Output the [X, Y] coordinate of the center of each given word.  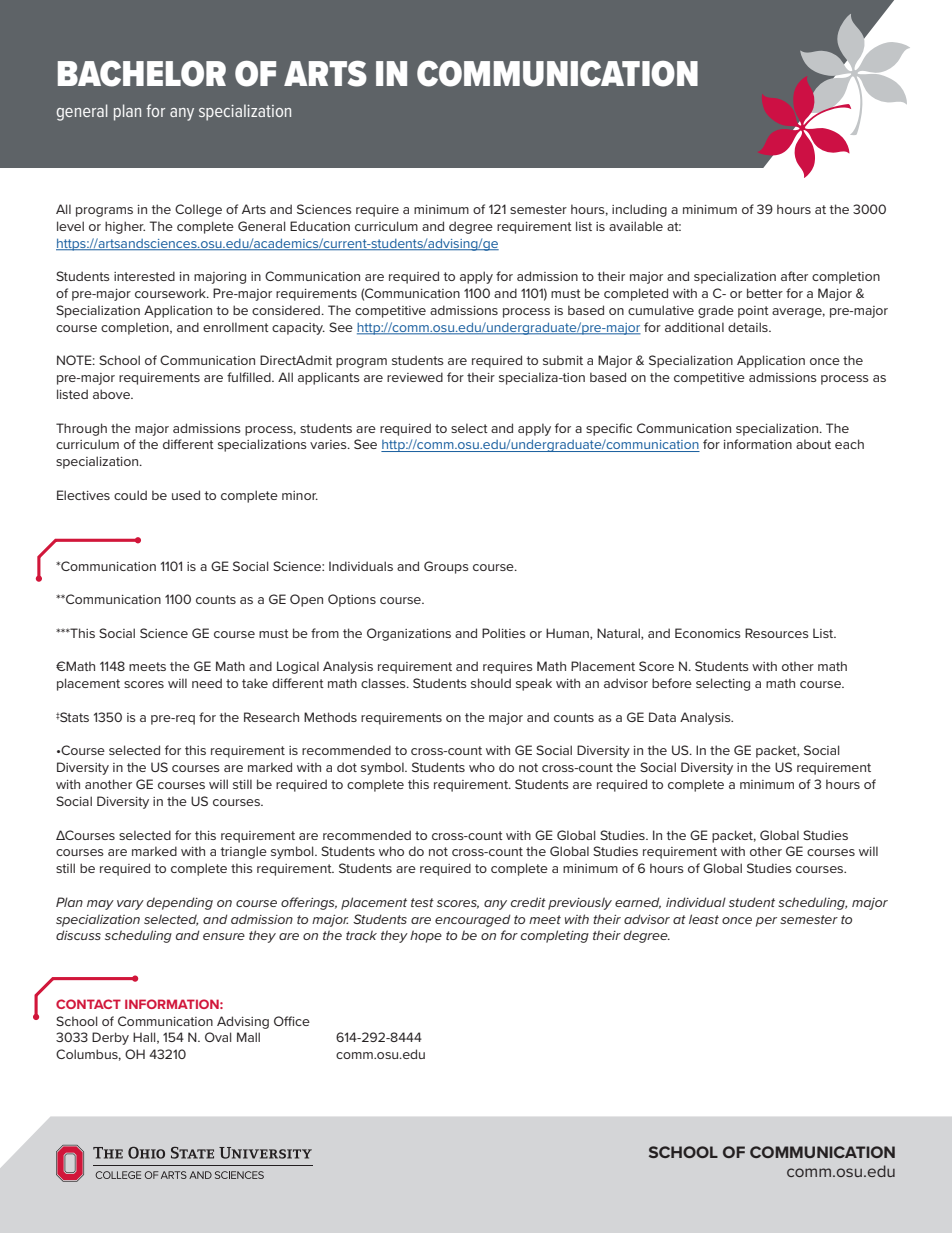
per [766, 922]
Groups [446, 567]
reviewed [415, 377]
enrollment [236, 327]
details [749, 327]
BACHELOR [142, 73]
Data [662, 717]
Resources [777, 633]
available [636, 226]
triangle [243, 852]
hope [426, 936]
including [639, 210]
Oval [218, 1037]
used [186, 495]
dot [347, 767]
